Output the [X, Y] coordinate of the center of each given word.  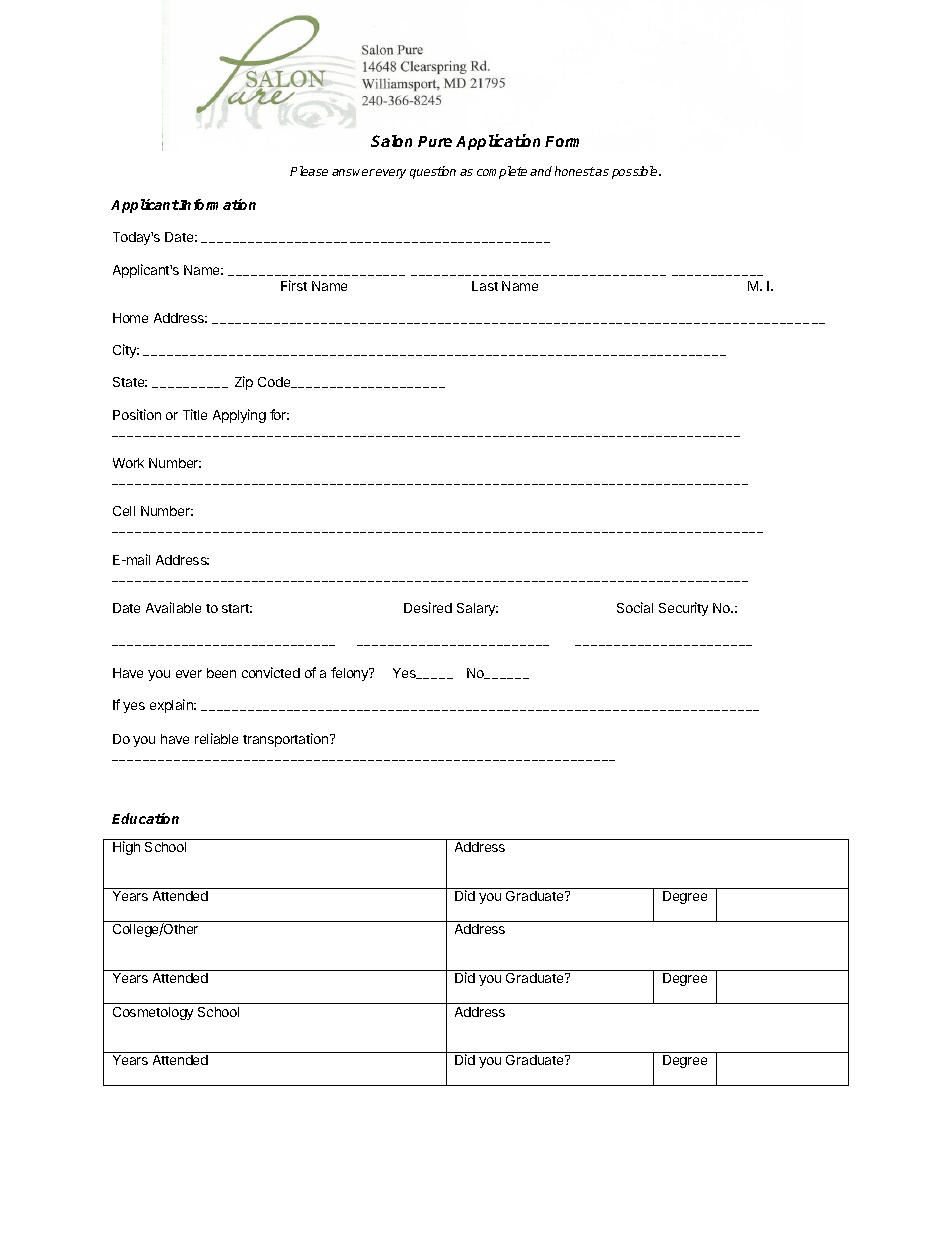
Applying [239, 416]
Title [195, 414]
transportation [287, 740]
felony [351, 674]
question [433, 172]
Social [635, 607]
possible [636, 172]
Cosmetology [153, 1013]
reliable [216, 738]
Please [309, 171]
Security [683, 609]
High [126, 848]
